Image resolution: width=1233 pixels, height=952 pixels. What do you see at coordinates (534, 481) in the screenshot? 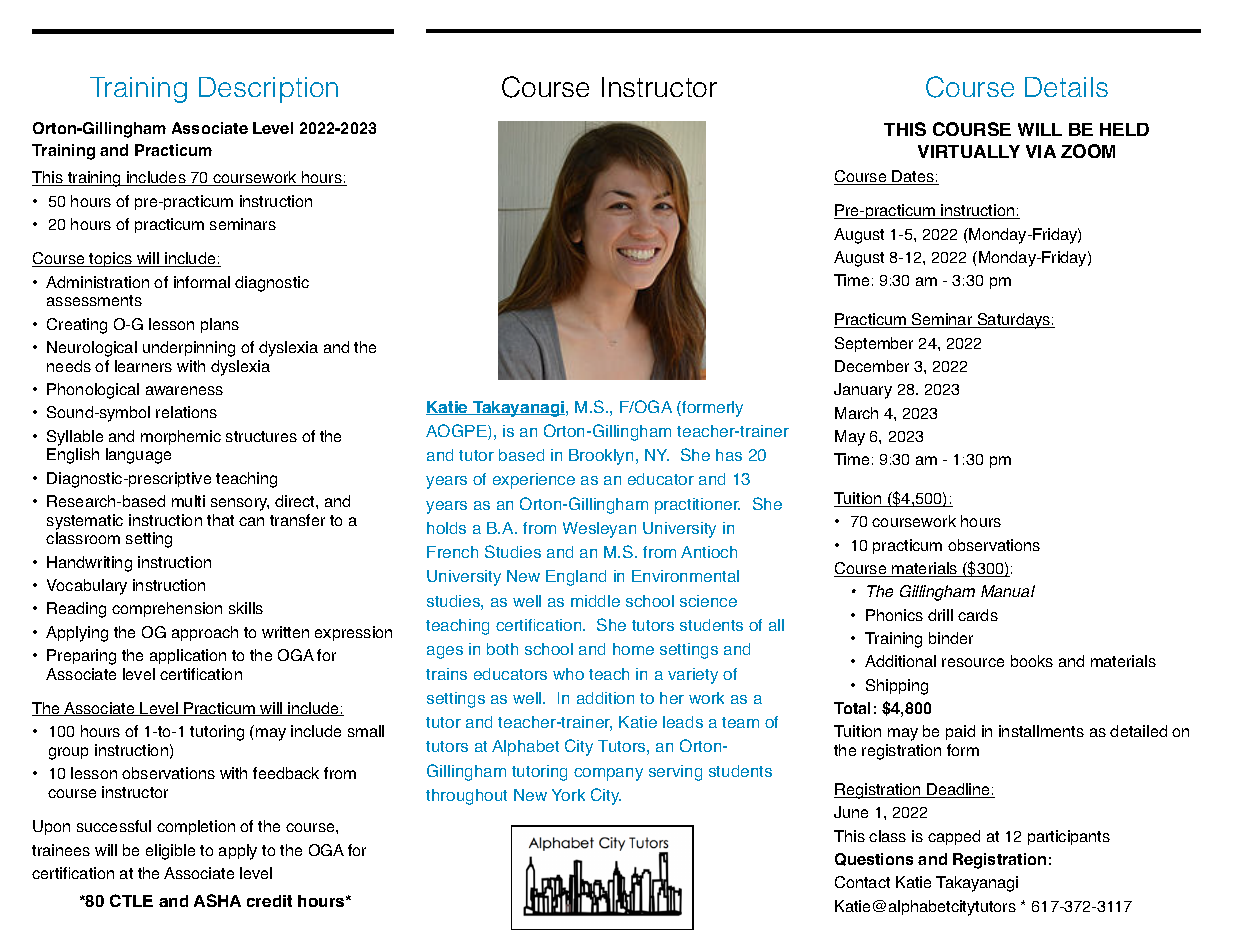
I see `experience` at bounding box center [534, 481].
